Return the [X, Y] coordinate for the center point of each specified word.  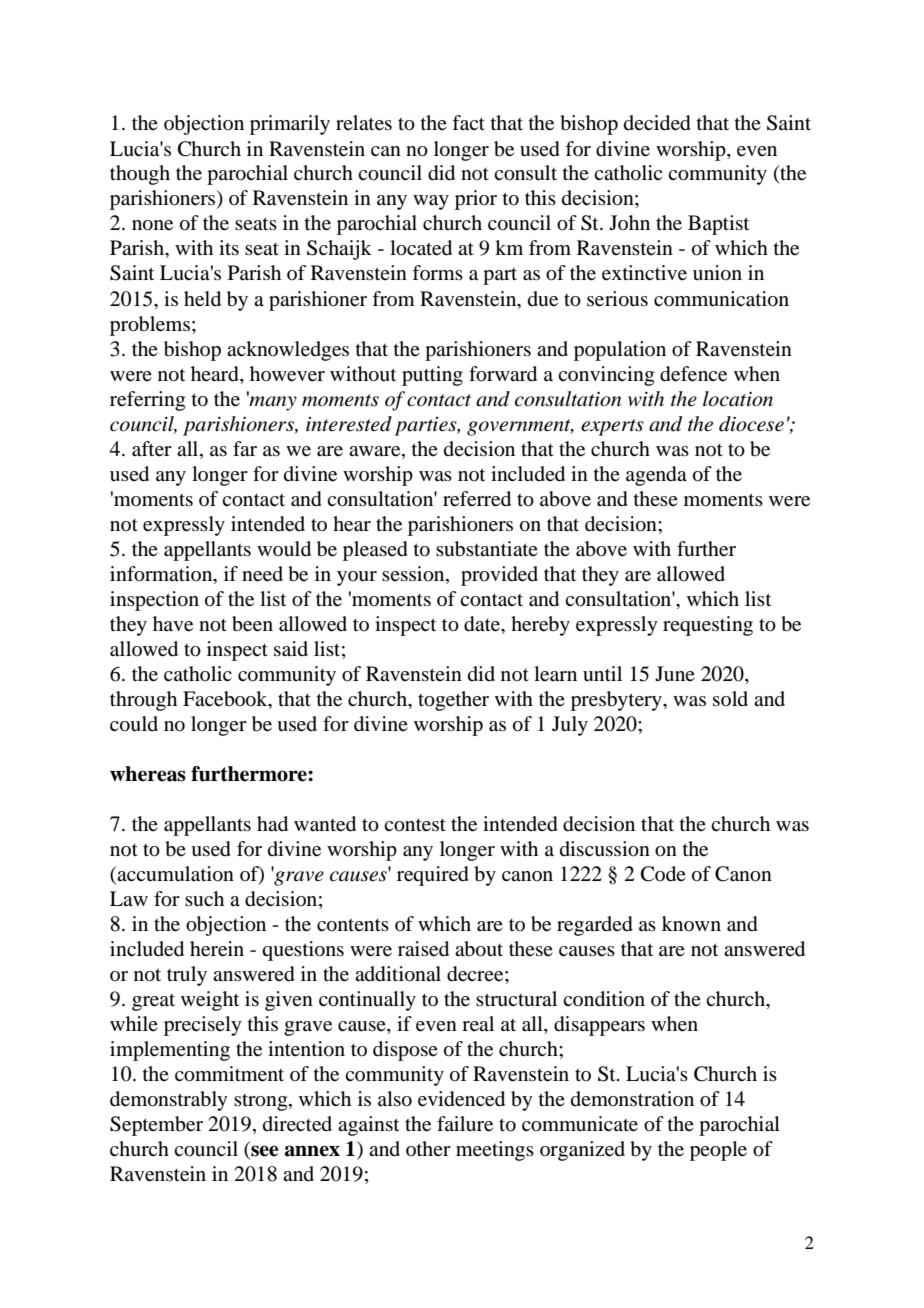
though [140, 175]
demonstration [632, 1098]
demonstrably [169, 1101]
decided [657, 123]
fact [468, 123]
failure [465, 1124]
